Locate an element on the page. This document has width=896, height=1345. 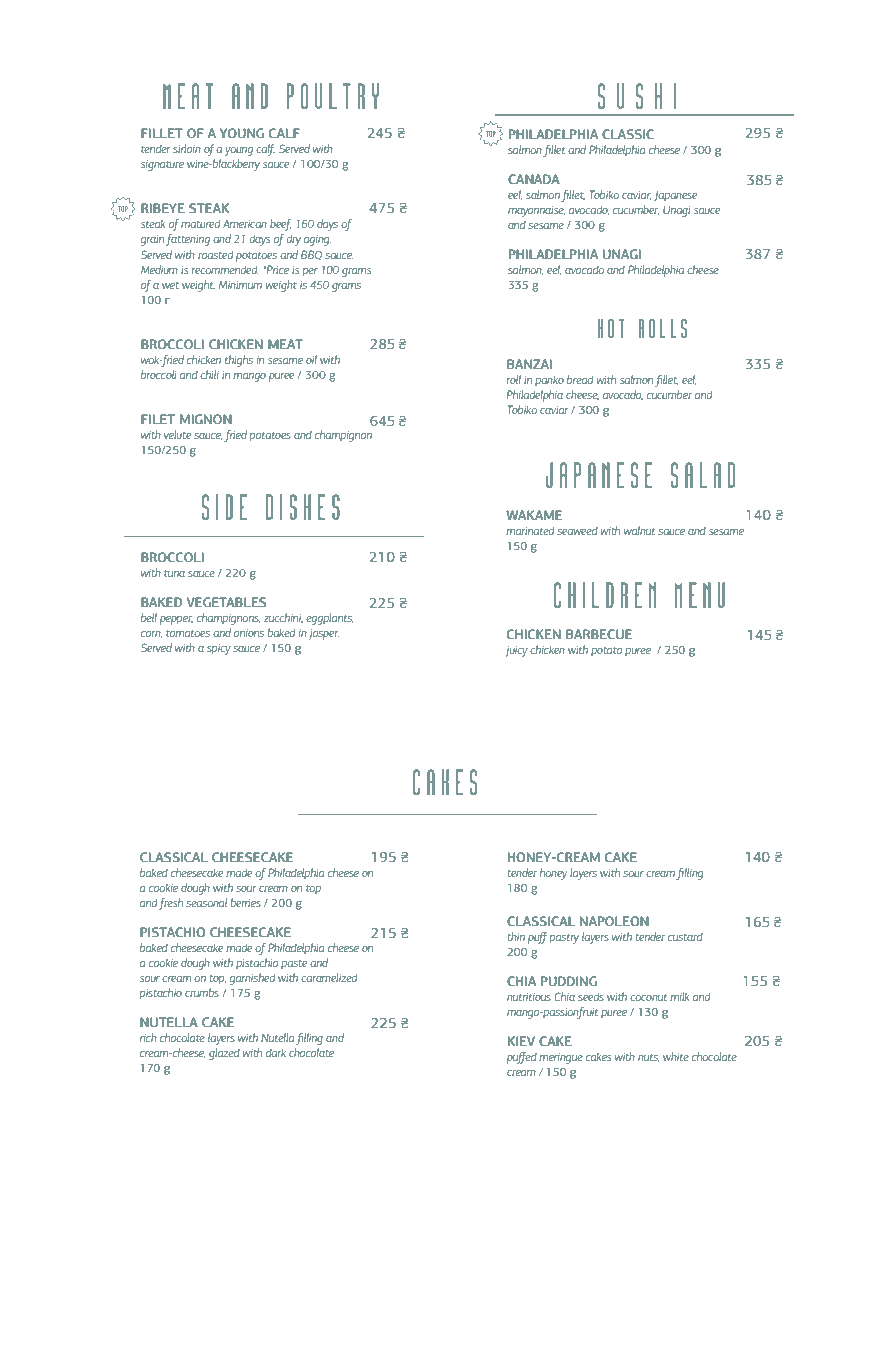
KIEV is located at coordinates (521, 1041).
